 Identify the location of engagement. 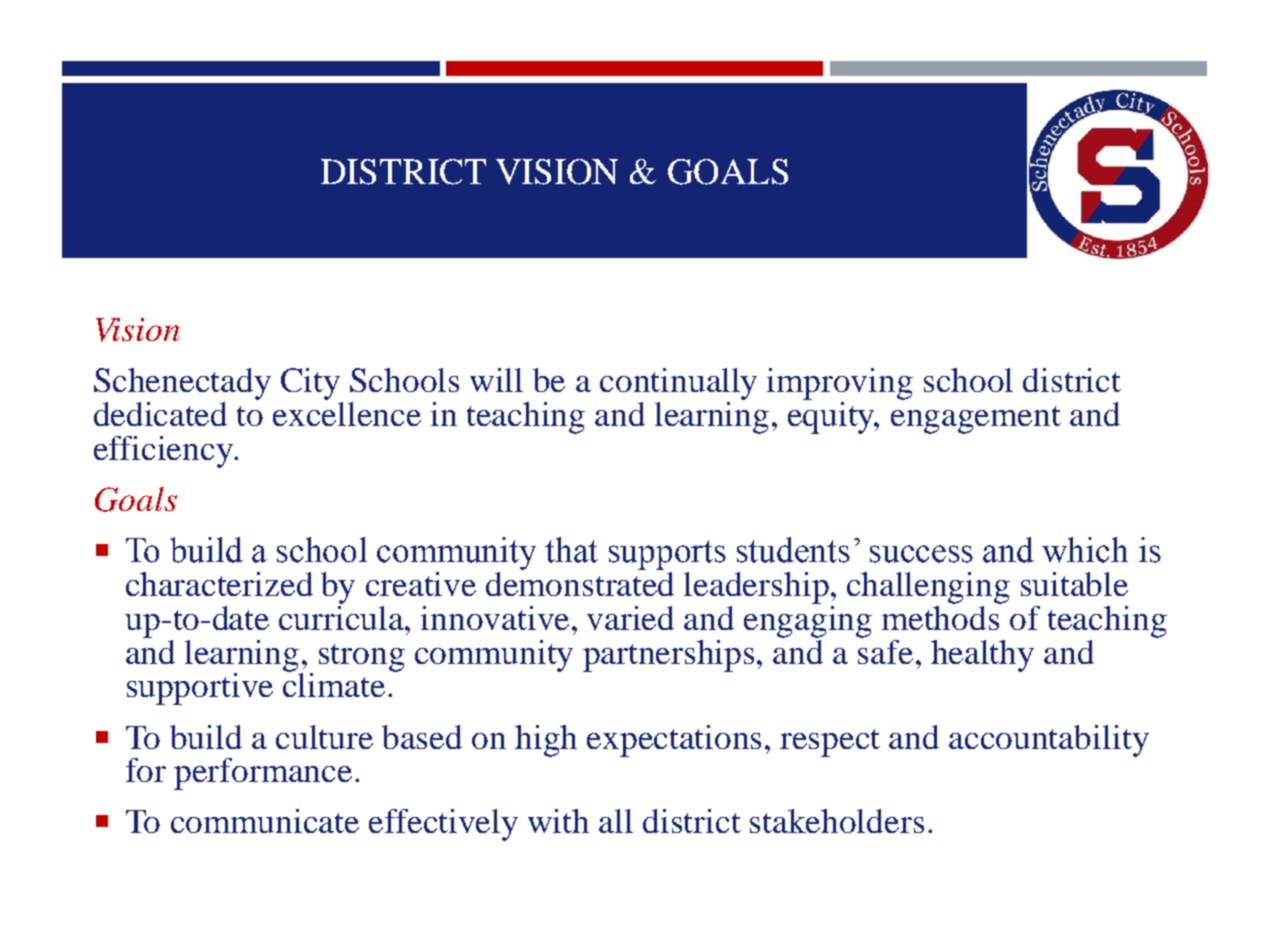
(976, 420).
